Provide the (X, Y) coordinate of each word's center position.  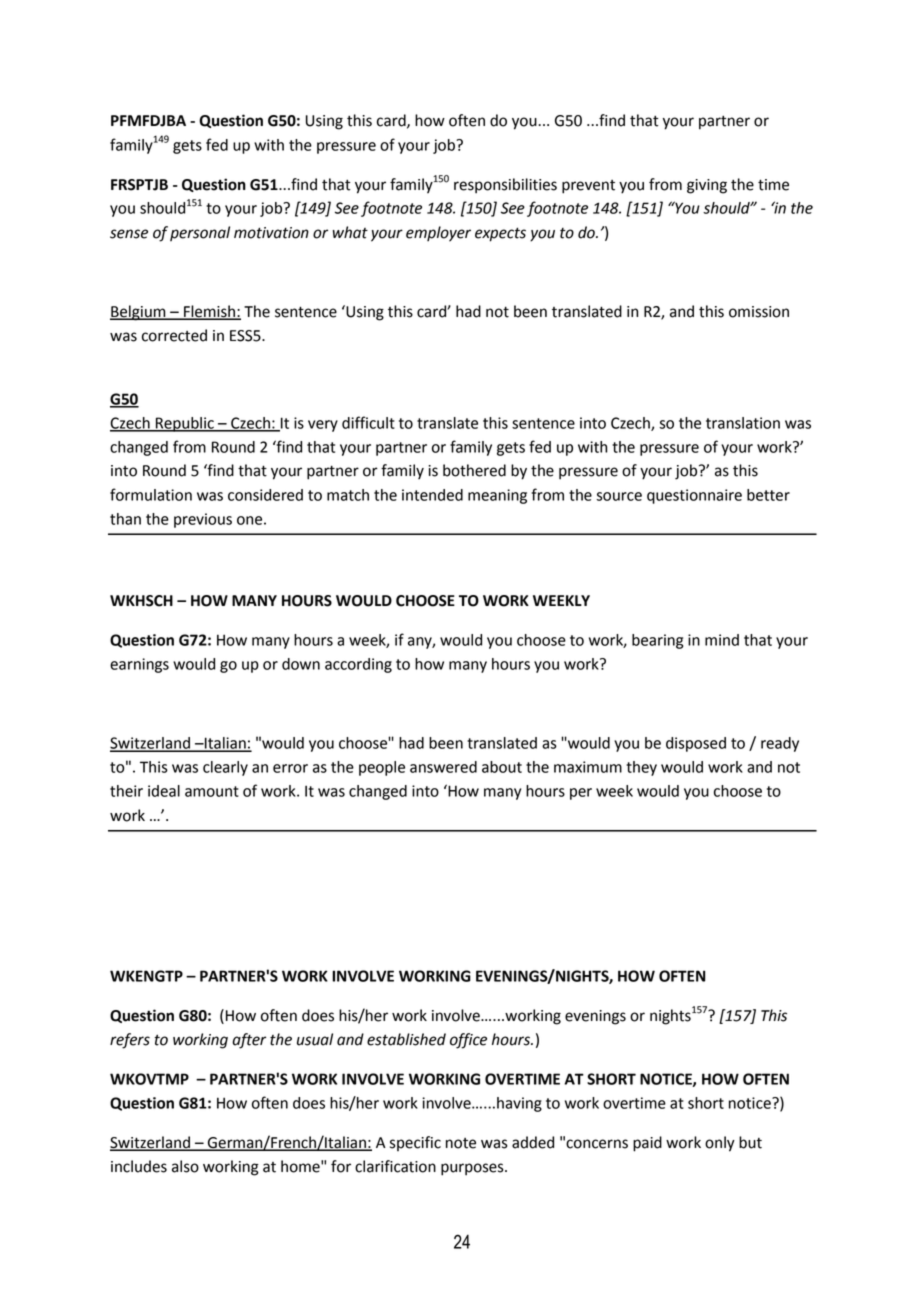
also (185, 1166)
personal (200, 233)
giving (707, 186)
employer (438, 234)
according (358, 665)
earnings (139, 665)
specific (415, 1143)
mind (722, 640)
